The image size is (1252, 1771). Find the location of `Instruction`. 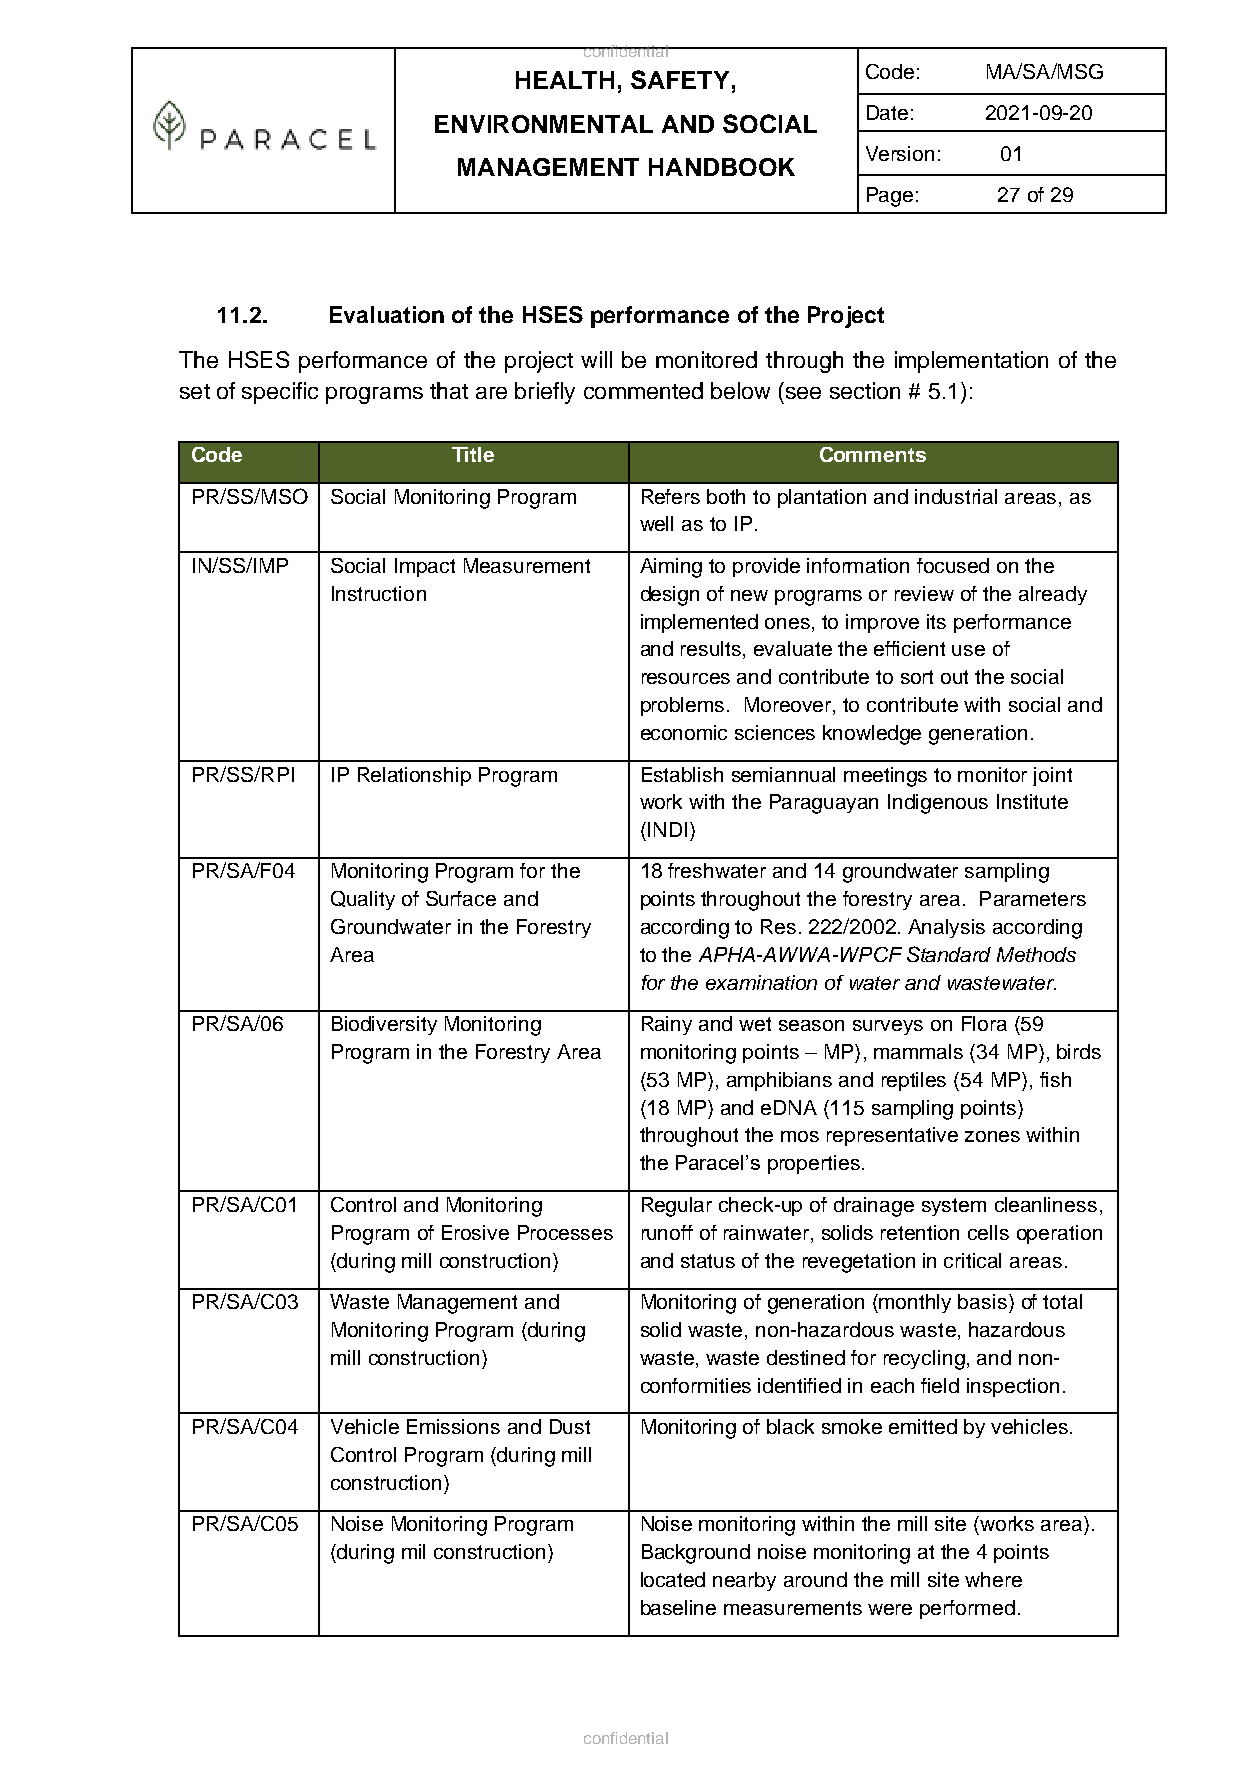

Instruction is located at coordinates (379, 593).
